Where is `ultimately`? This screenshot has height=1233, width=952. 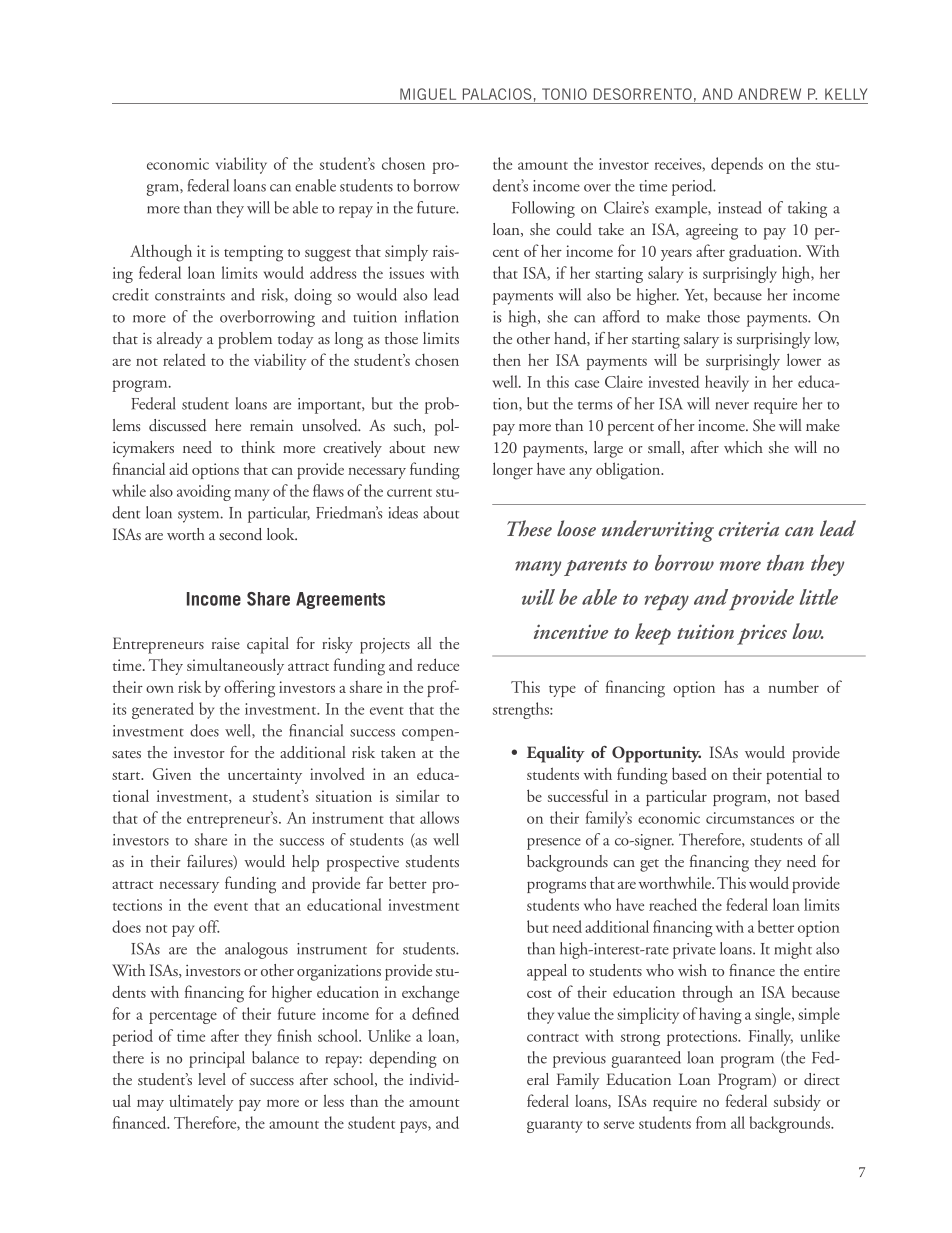
ultimately is located at coordinates (201, 1102).
